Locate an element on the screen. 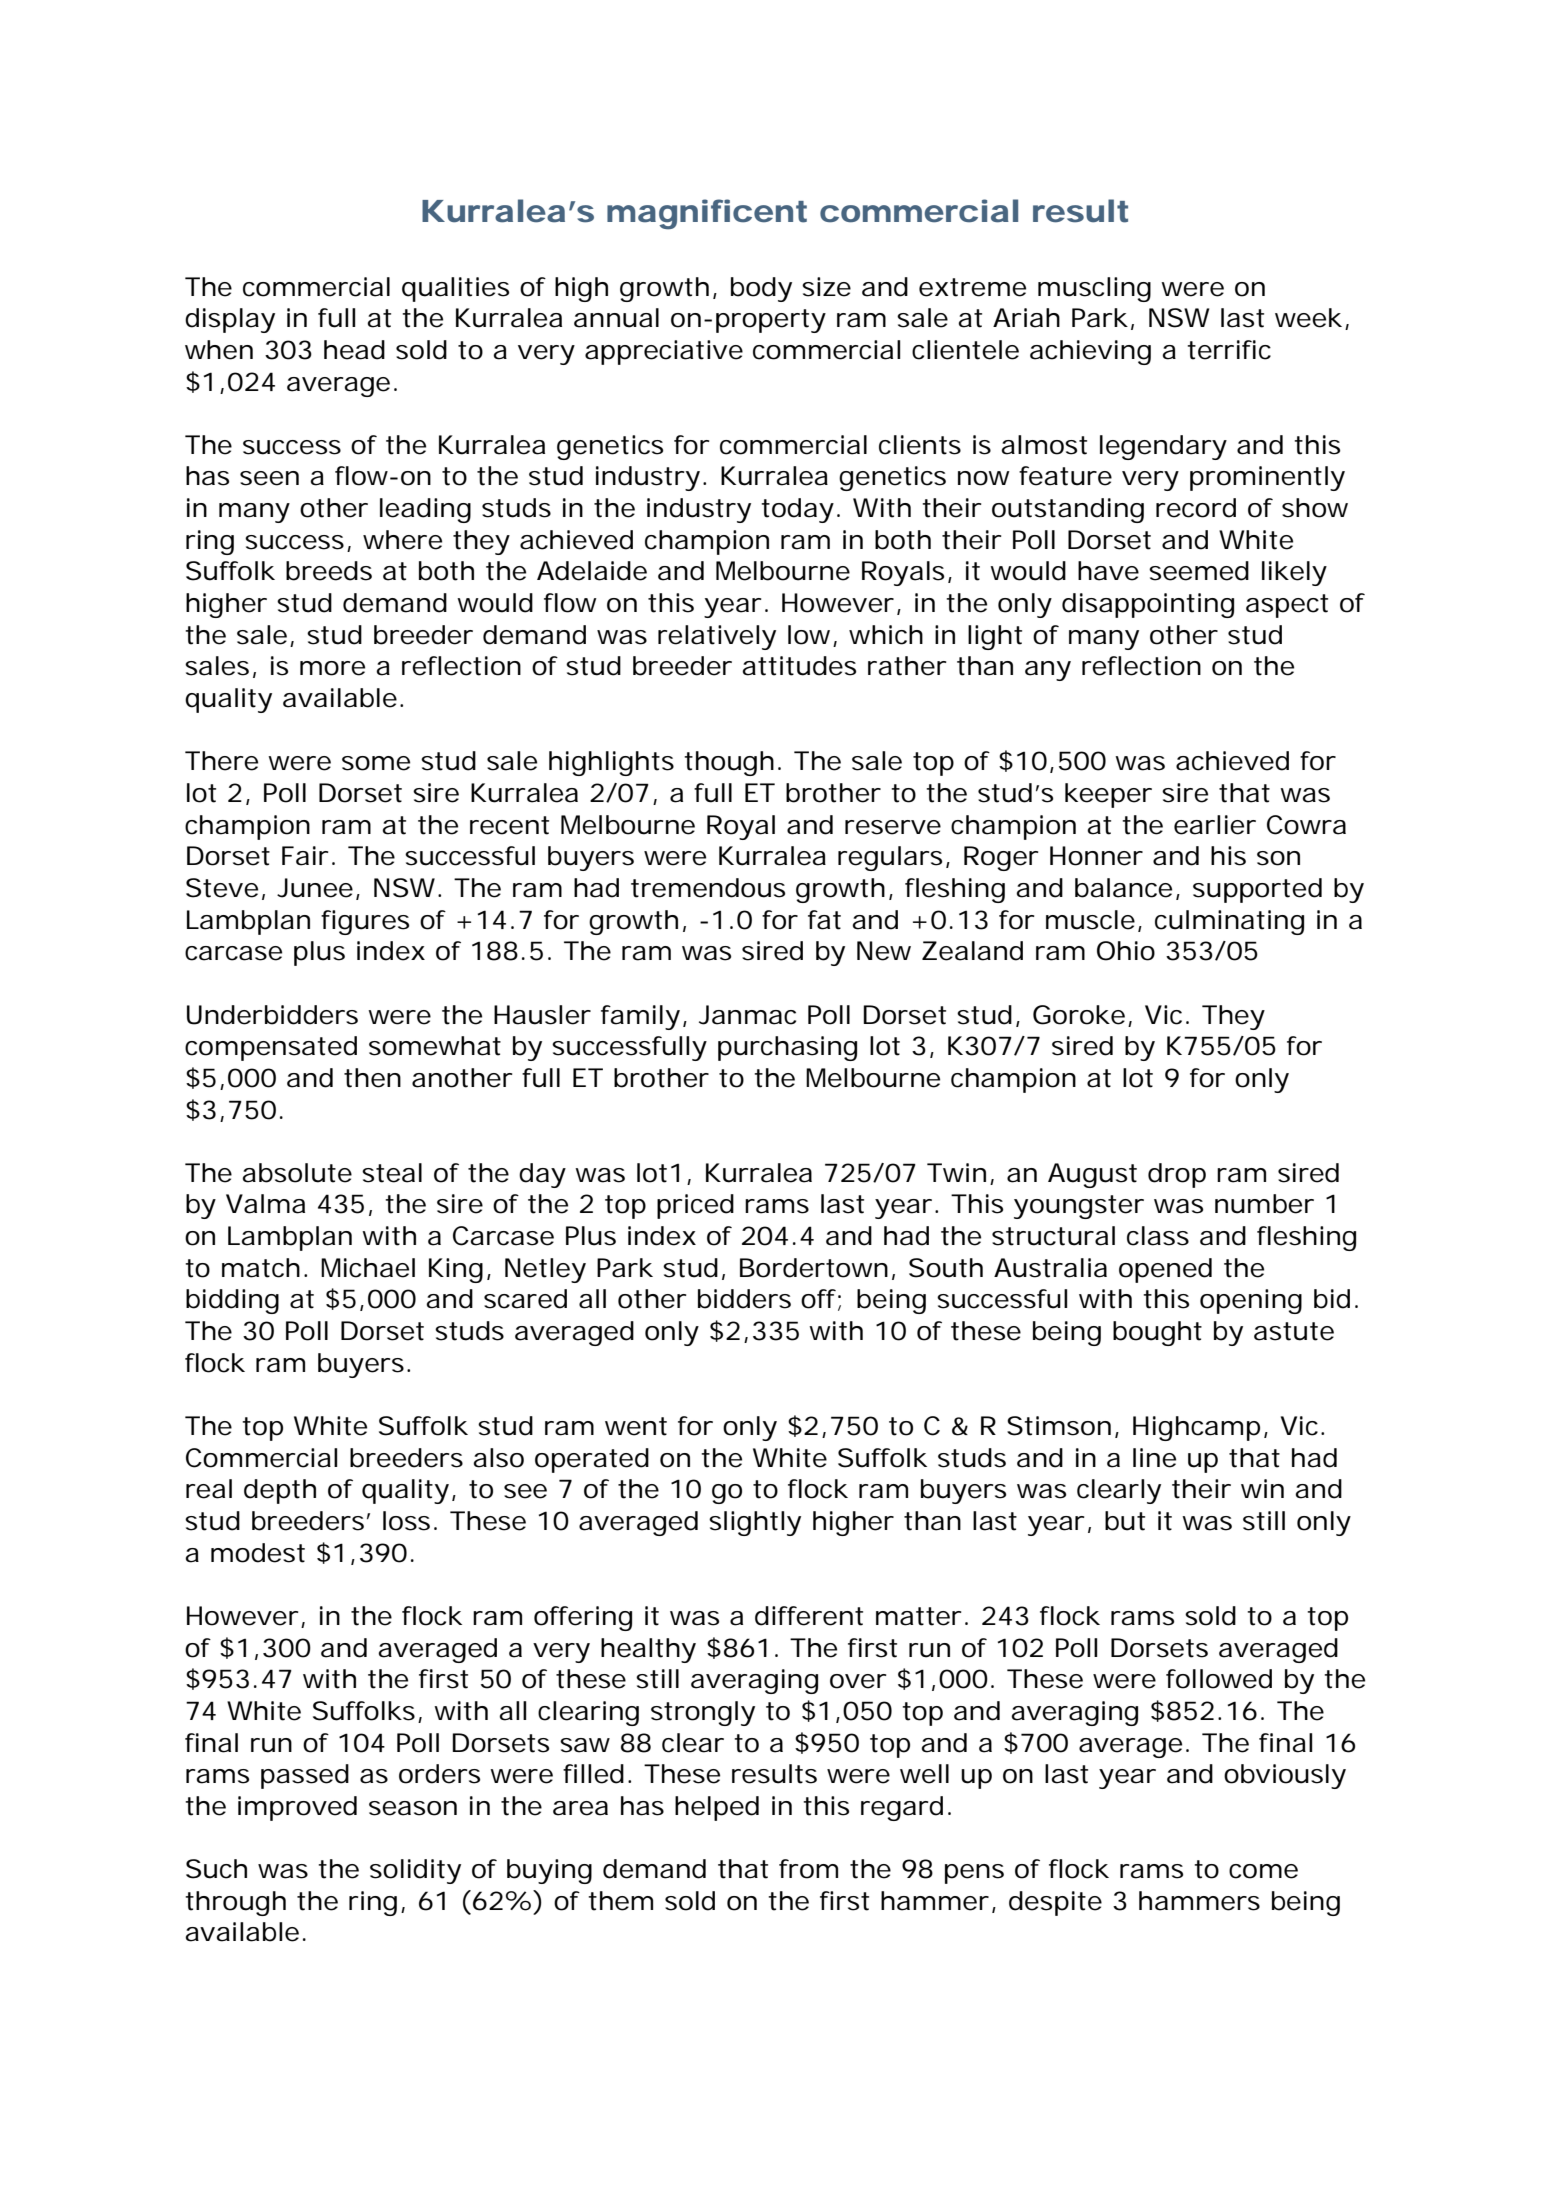  purchasing is located at coordinates (787, 1048).
